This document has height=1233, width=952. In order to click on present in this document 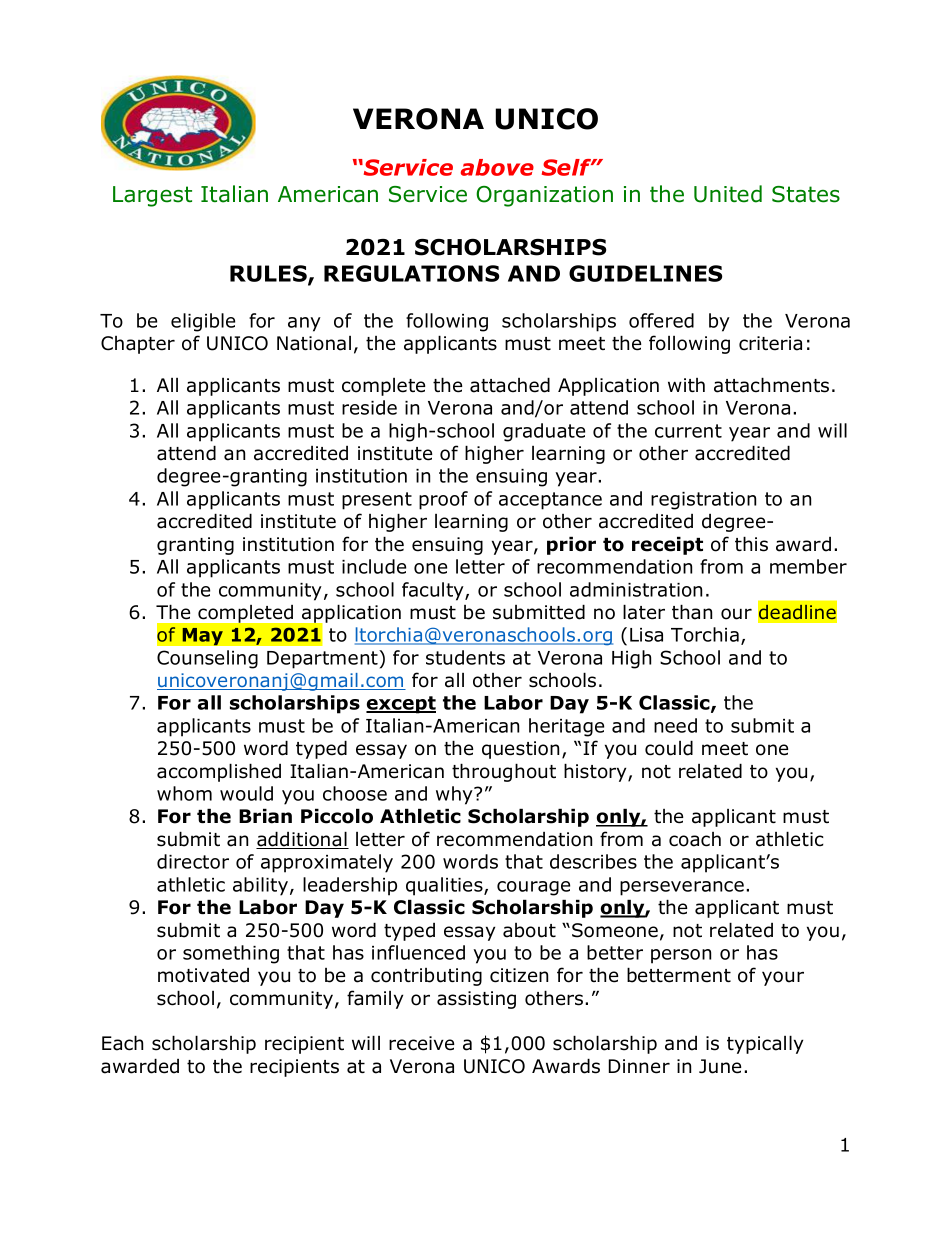, I will do `click(377, 501)`.
